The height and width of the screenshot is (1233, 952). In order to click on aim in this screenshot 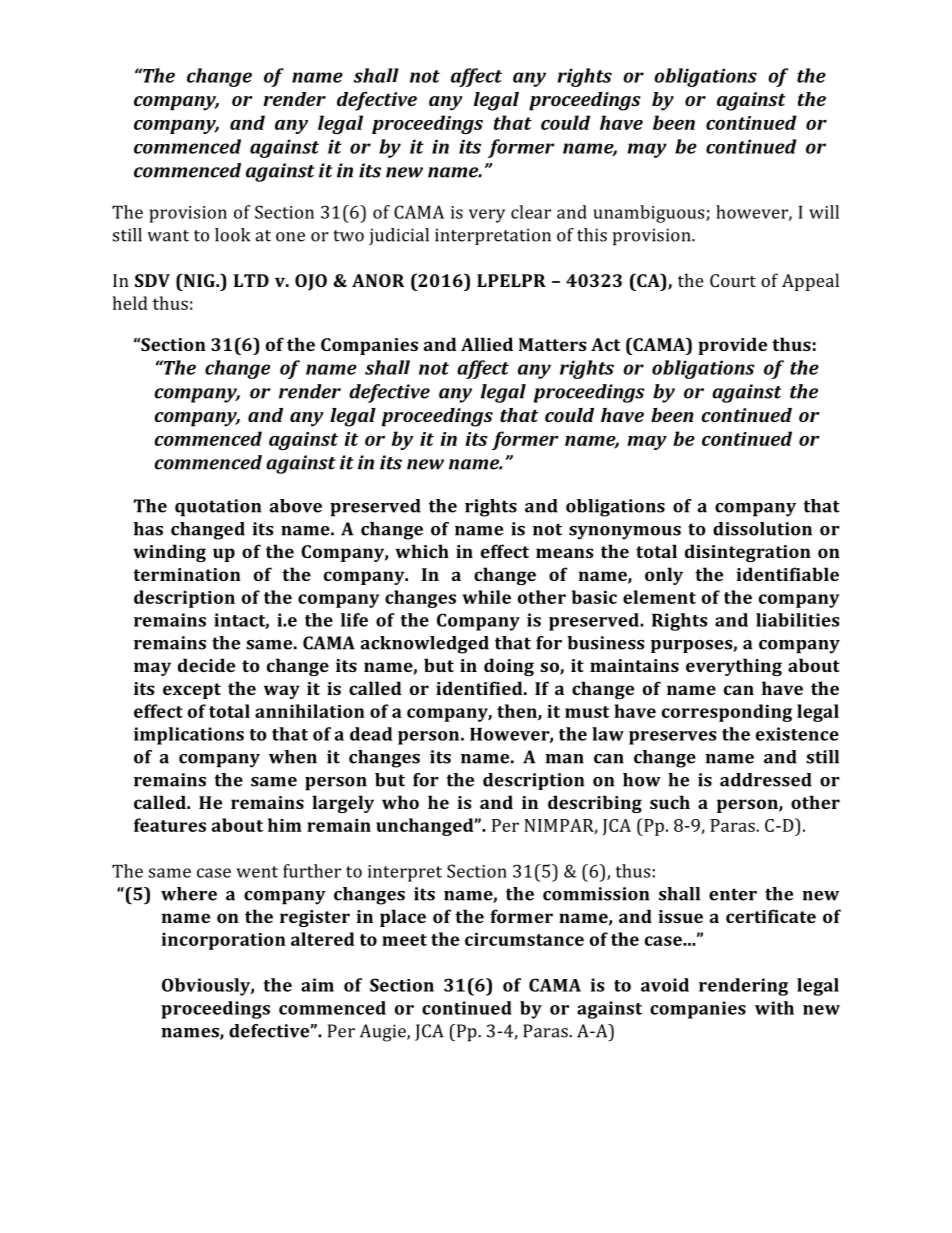, I will do `click(317, 985)`.
